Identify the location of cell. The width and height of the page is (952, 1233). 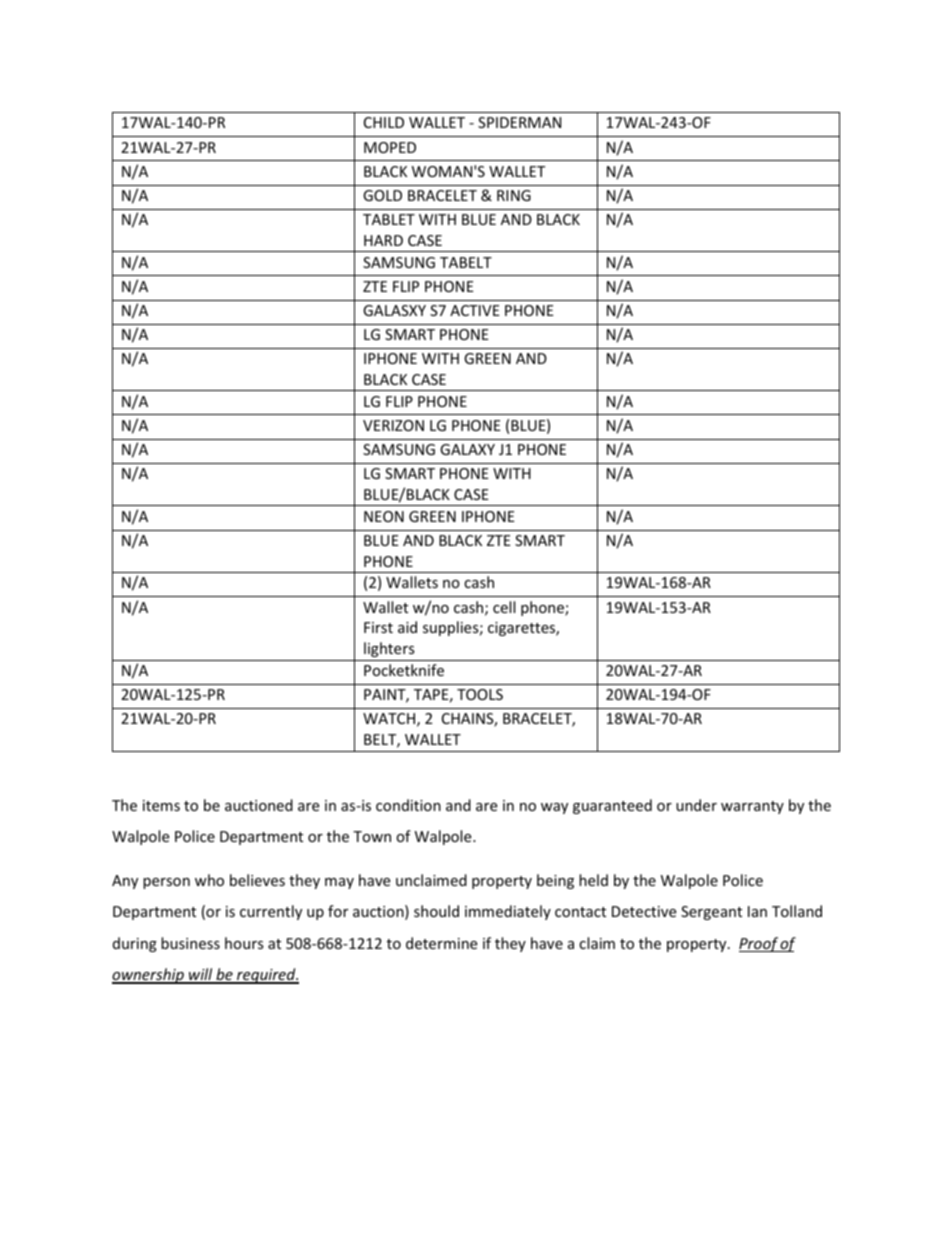
(504, 607).
